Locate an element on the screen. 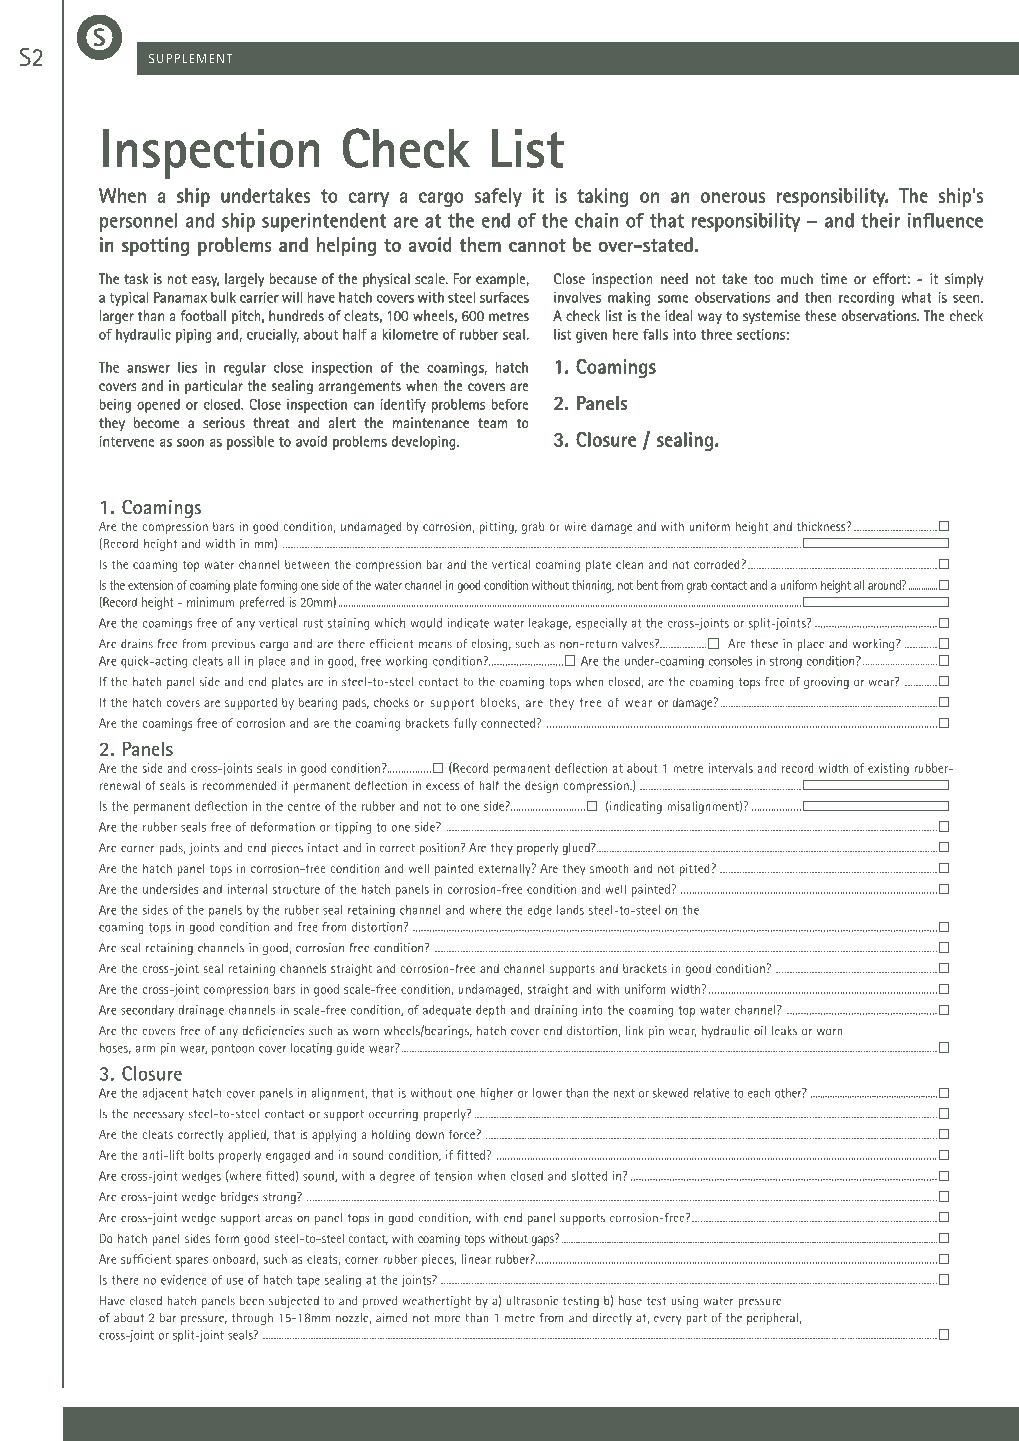 This screenshot has width=1019, height=1441. safely is located at coordinates (498, 197).
